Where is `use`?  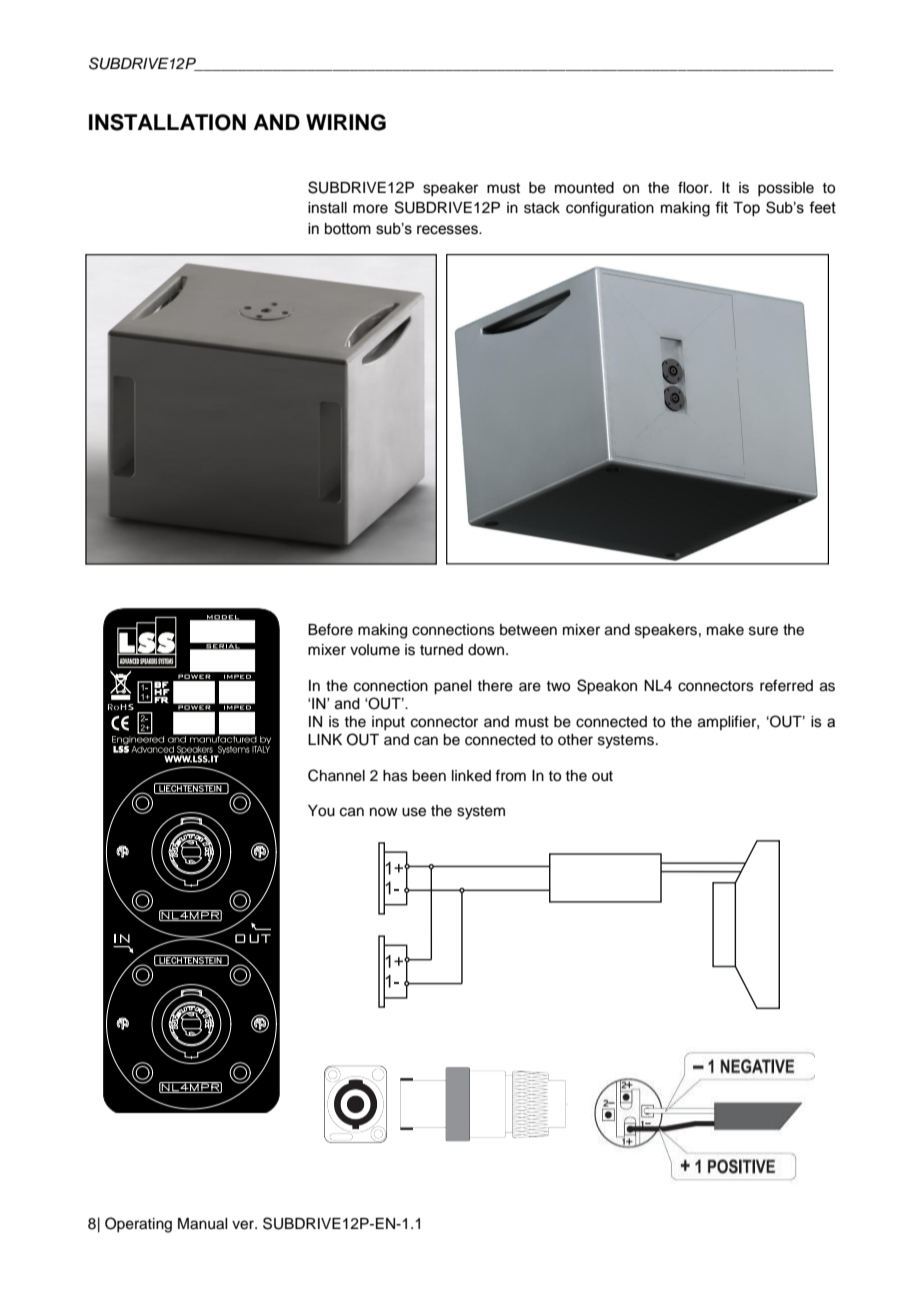 use is located at coordinates (414, 812).
